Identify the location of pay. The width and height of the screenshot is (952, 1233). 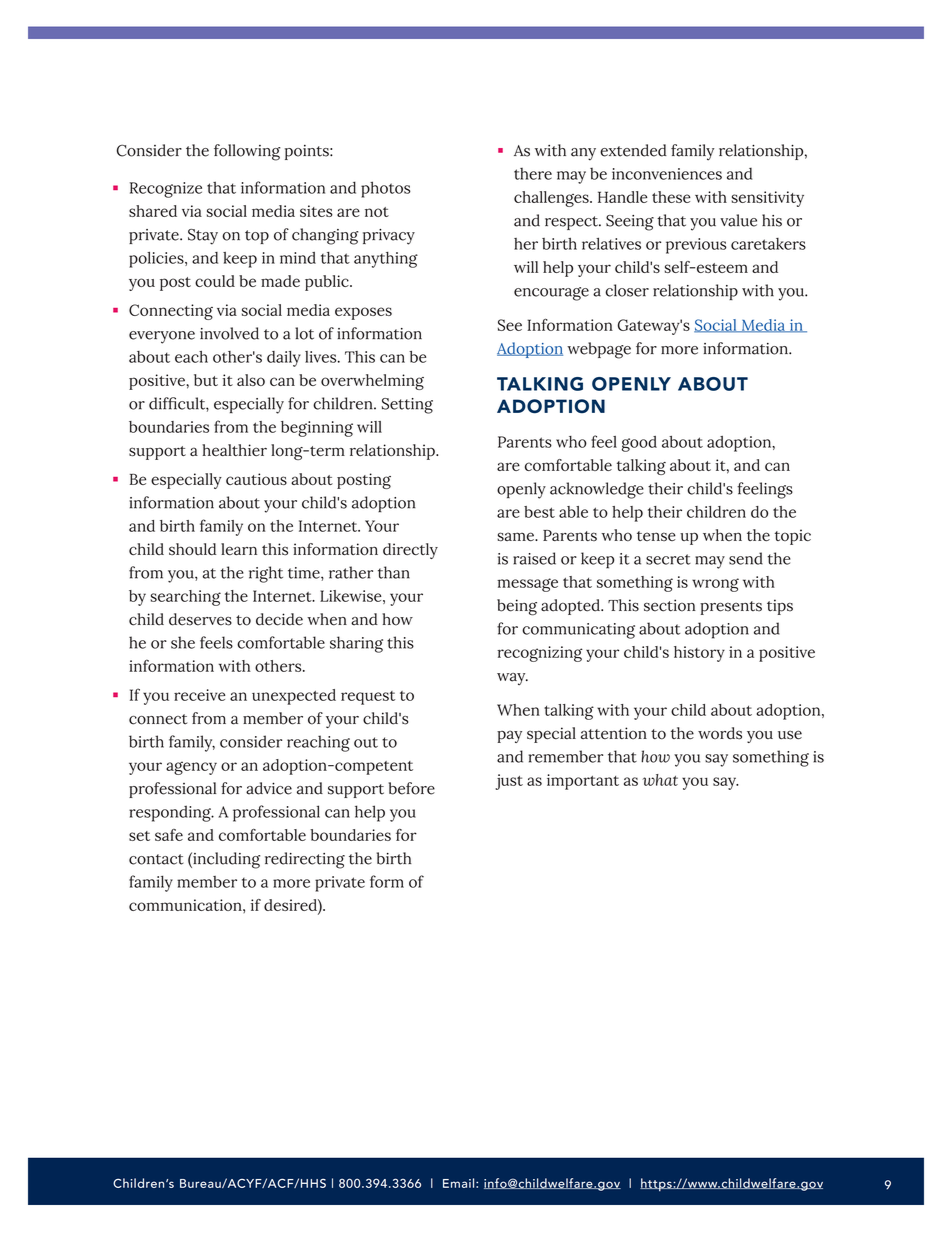
(509, 736).
